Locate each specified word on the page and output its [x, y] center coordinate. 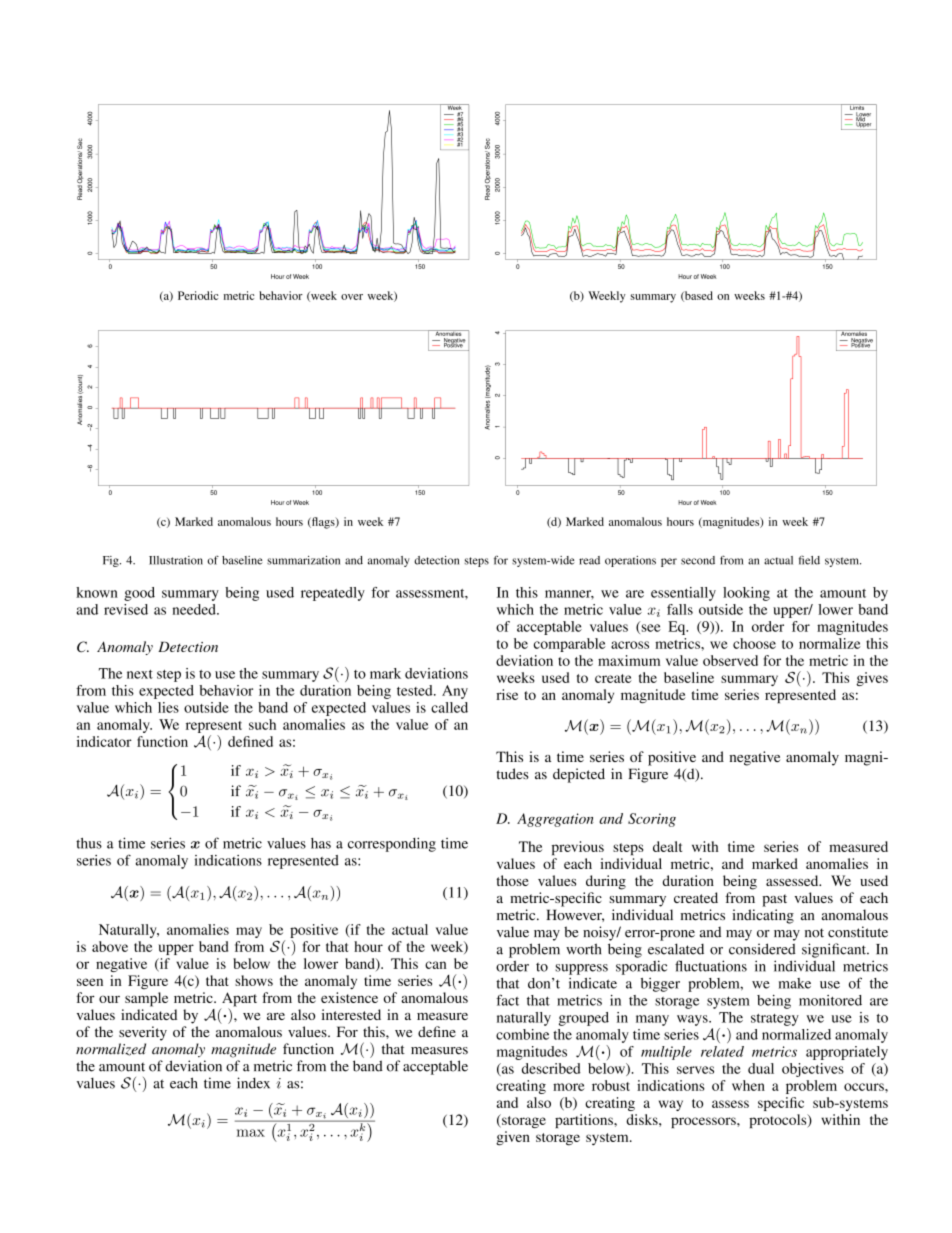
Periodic [198, 295]
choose [754, 643]
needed [195, 609]
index [253, 1083]
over [352, 297]
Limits [857, 107]
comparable [570, 645]
